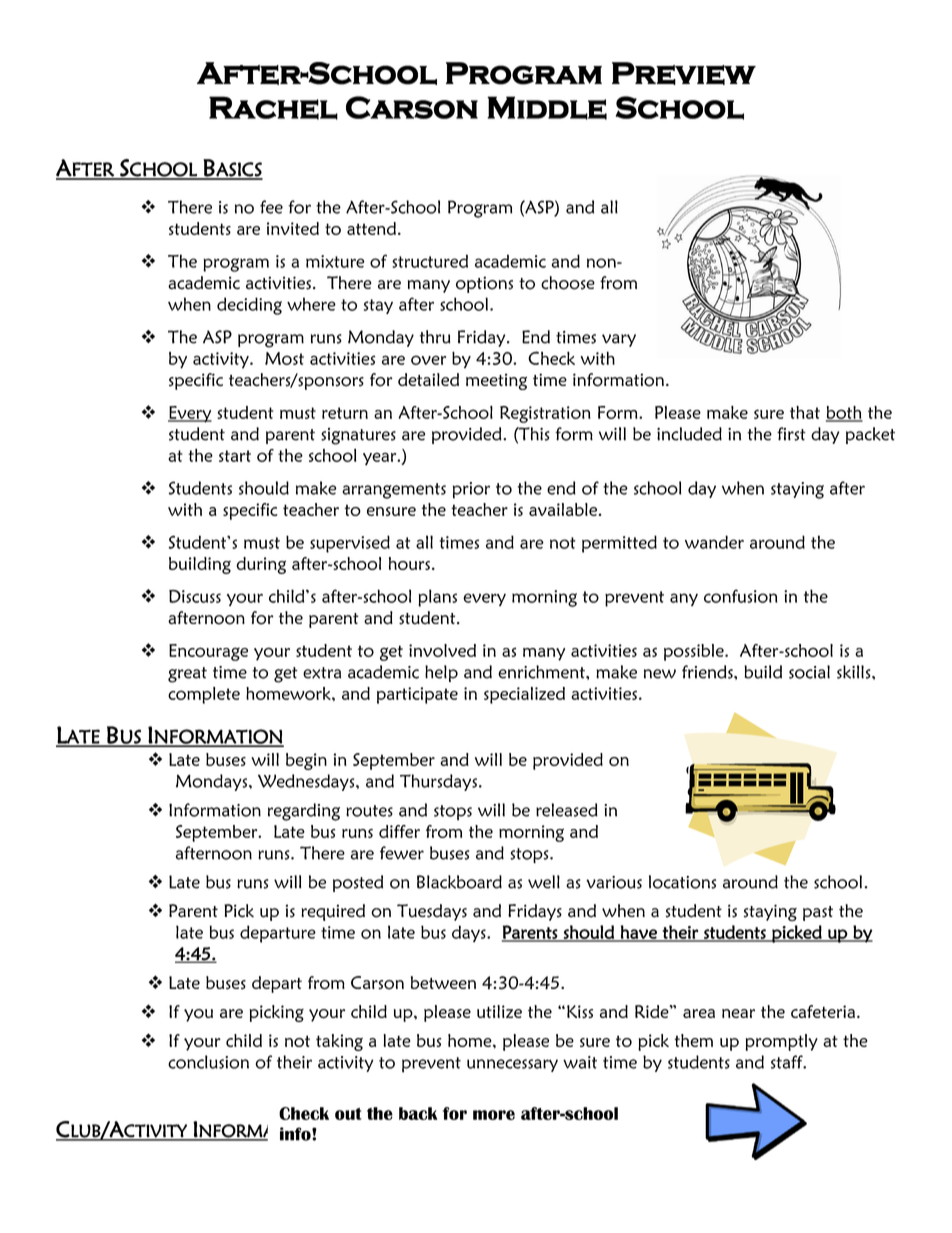 This image has height=1233, width=952. Describe the element at coordinates (684, 73) in the image. I see `Preview` at that location.
